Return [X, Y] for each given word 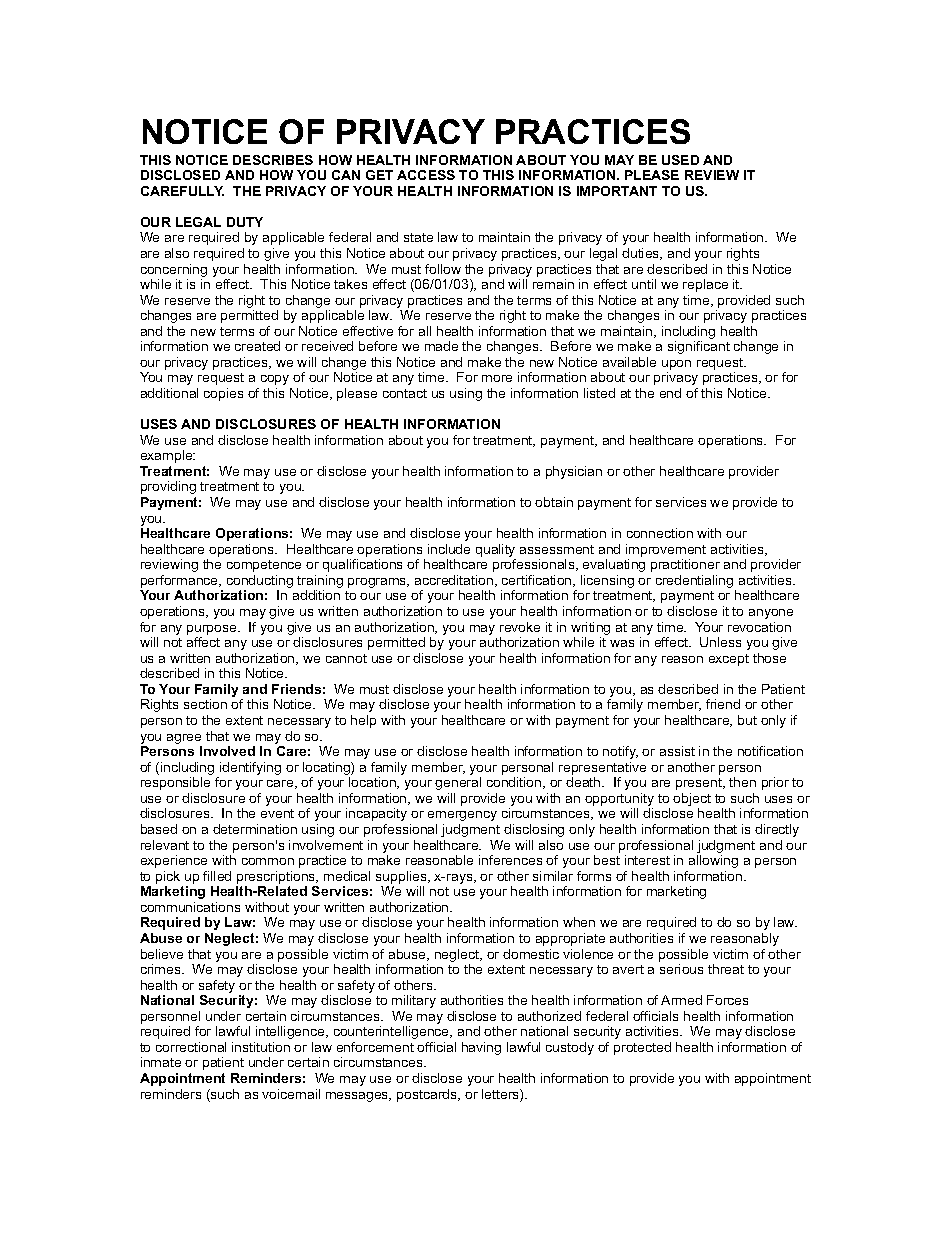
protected [642, 1048]
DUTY [245, 222]
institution [261, 1047]
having [481, 1048]
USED [680, 160]
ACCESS [426, 175]
